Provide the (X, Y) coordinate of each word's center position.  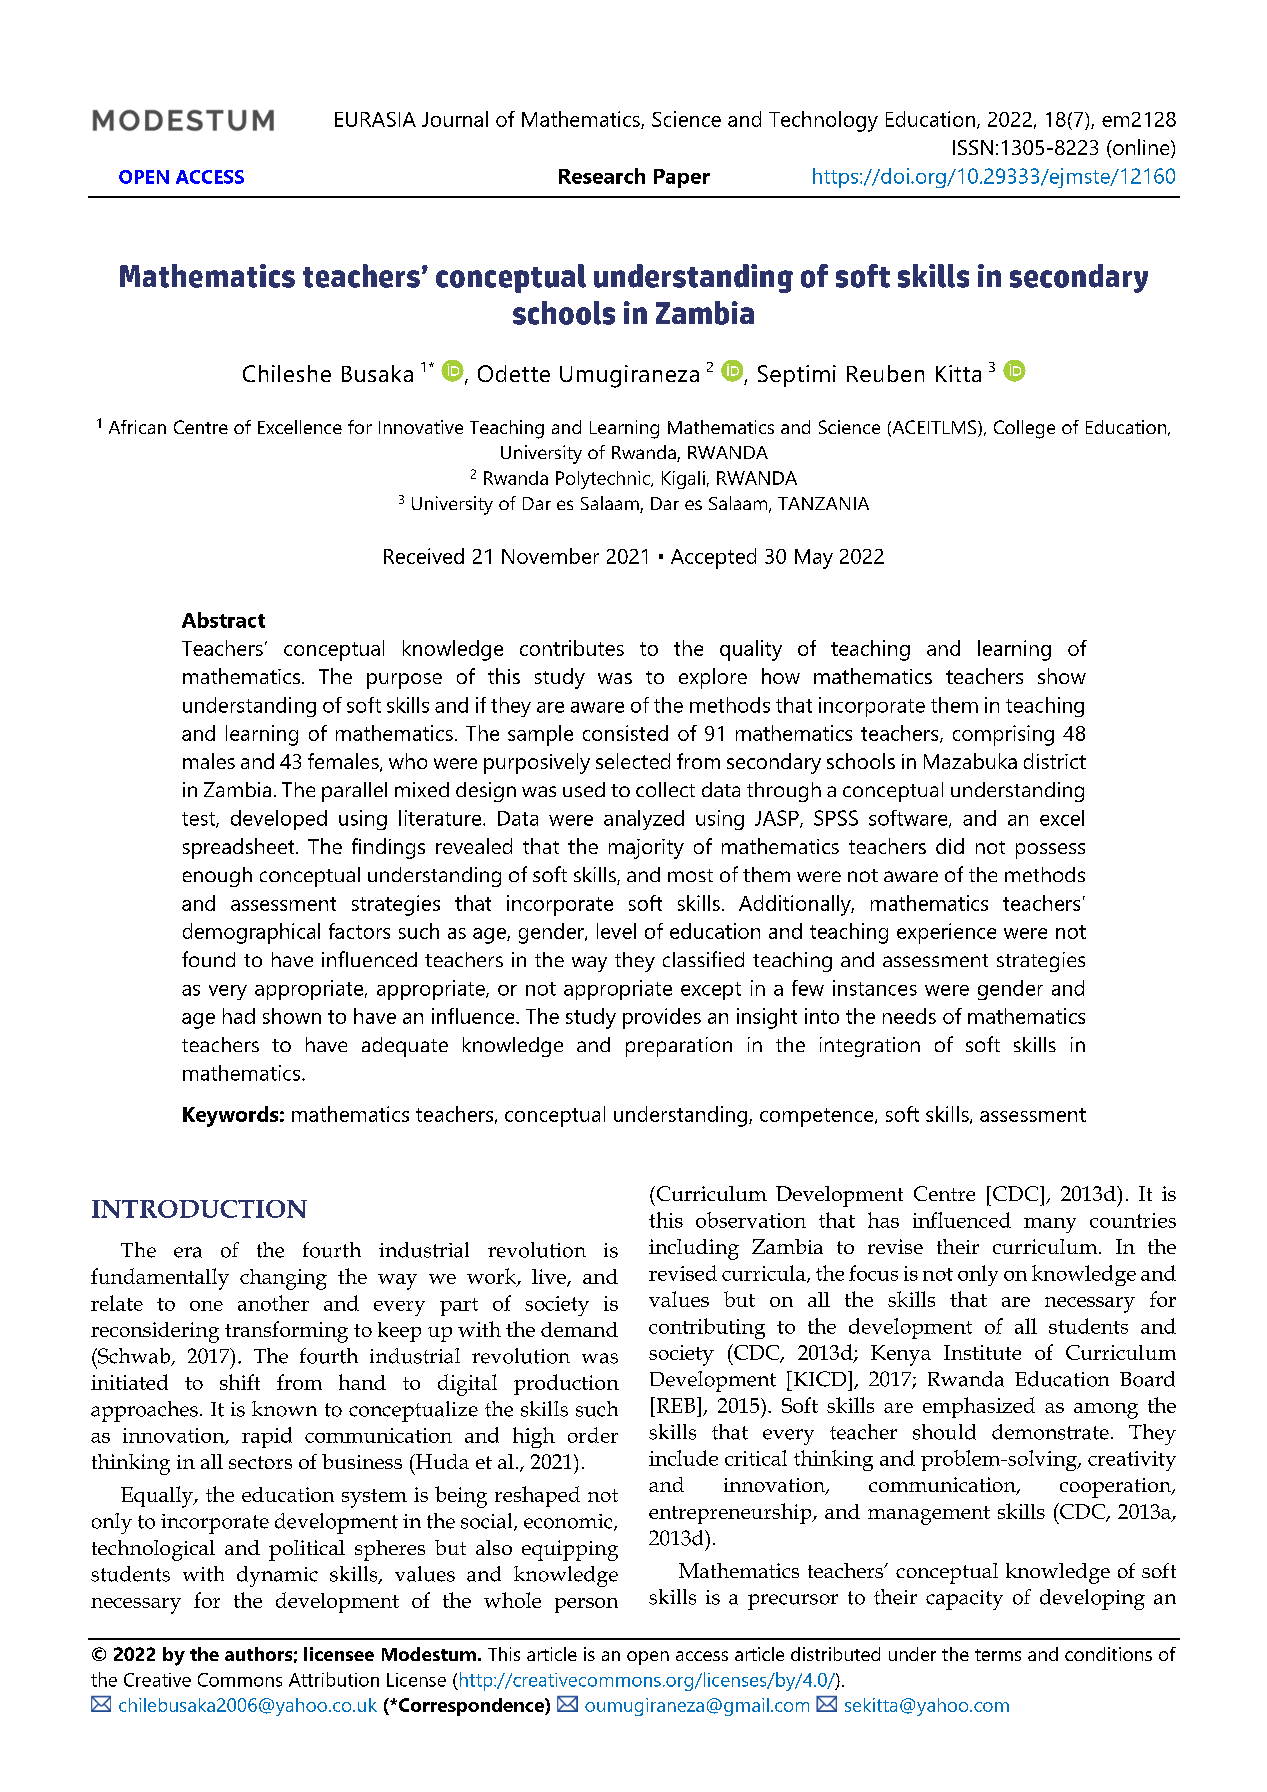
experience (946, 933)
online (1141, 148)
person (586, 1605)
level (616, 931)
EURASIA (375, 119)
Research (602, 176)
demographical (251, 933)
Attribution (334, 1679)
